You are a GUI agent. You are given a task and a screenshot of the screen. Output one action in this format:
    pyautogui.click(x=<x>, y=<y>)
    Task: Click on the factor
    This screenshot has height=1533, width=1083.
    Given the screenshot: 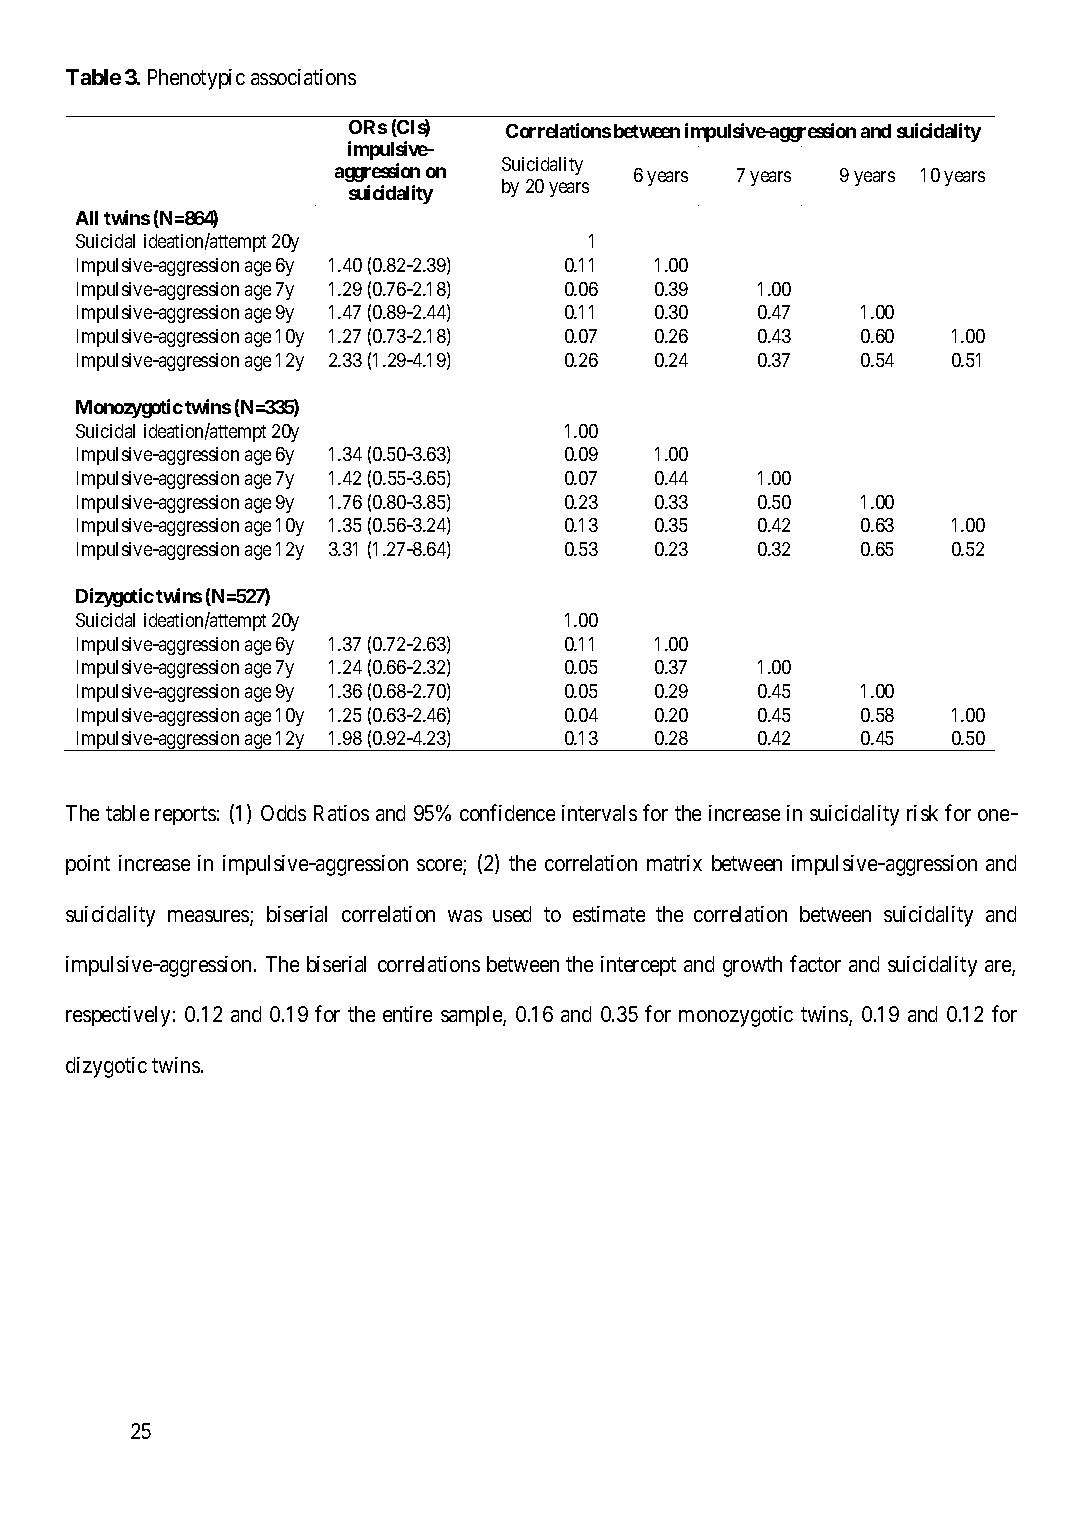 What is the action you would take?
    pyautogui.click(x=815, y=963)
